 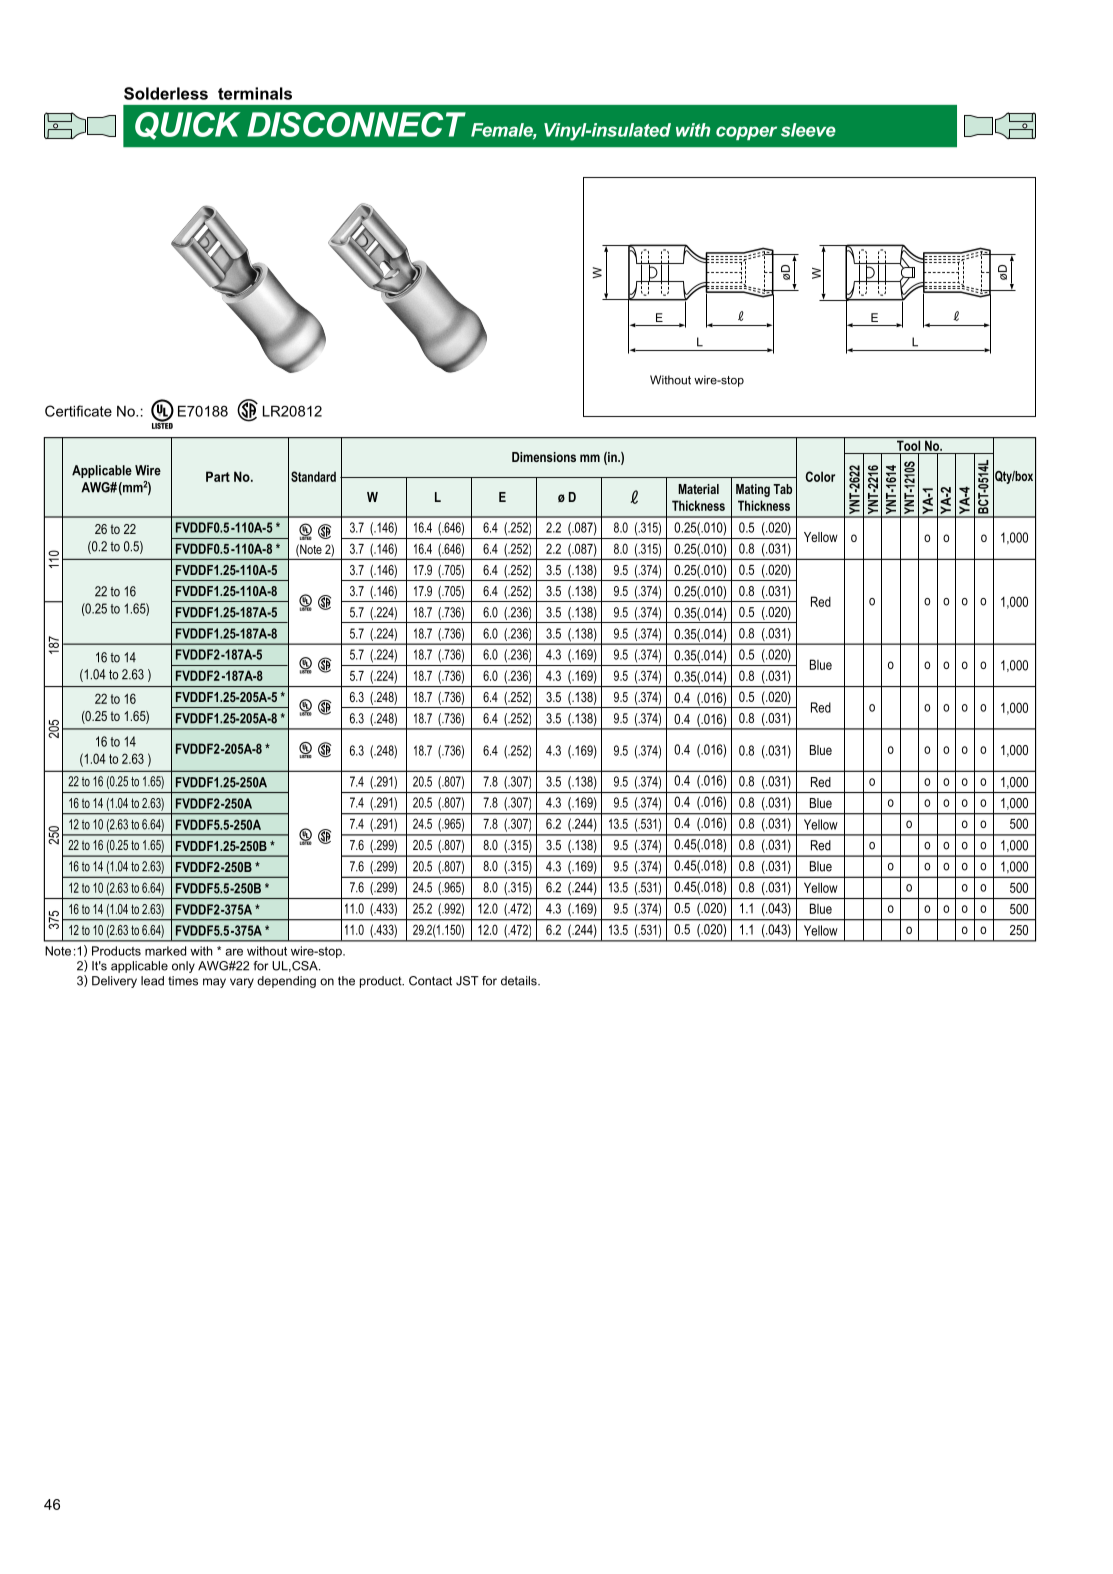 What do you see at coordinates (467, 981) in the screenshot?
I see `JST` at bounding box center [467, 981].
